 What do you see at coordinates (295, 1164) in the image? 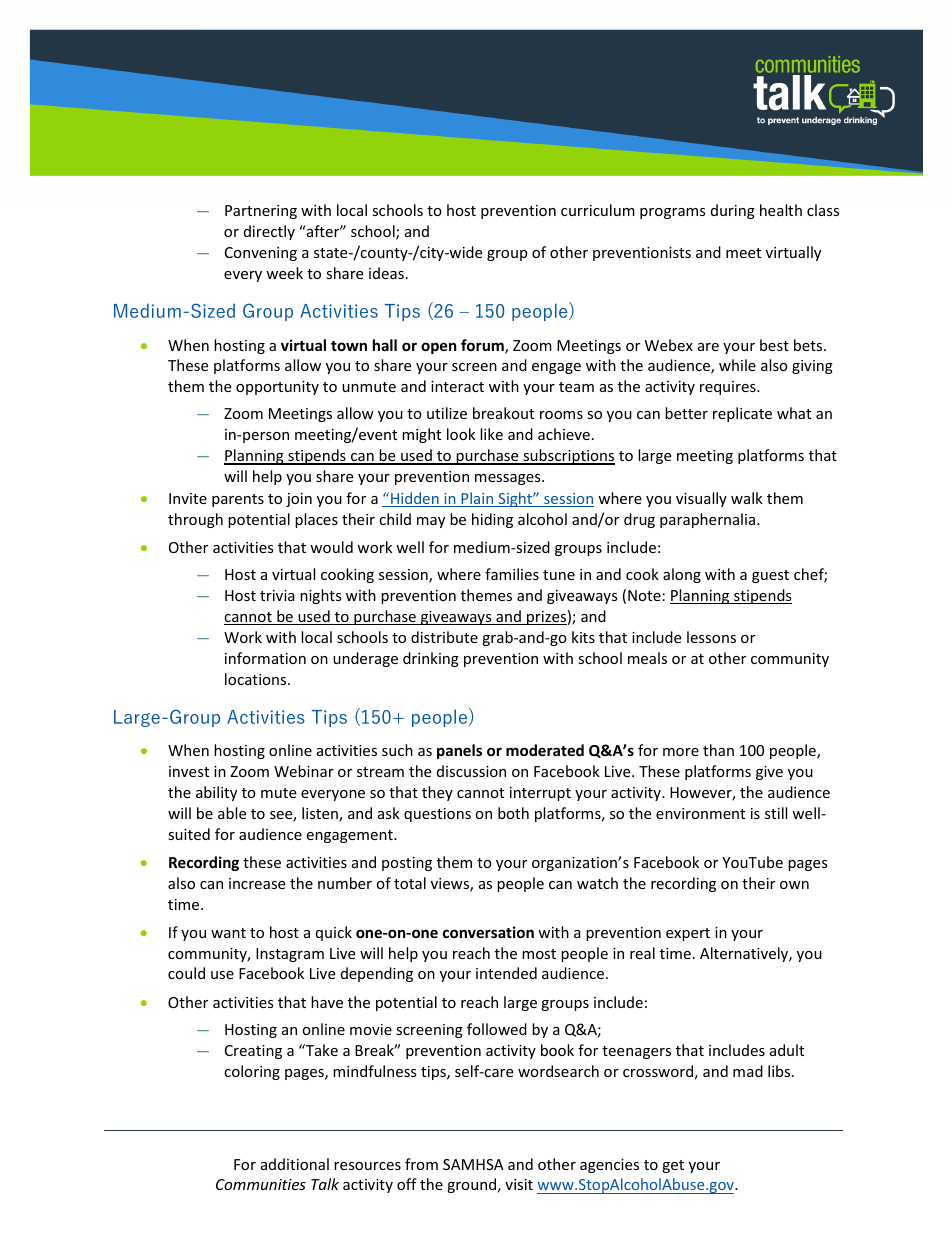
I see `additional` at bounding box center [295, 1164].
